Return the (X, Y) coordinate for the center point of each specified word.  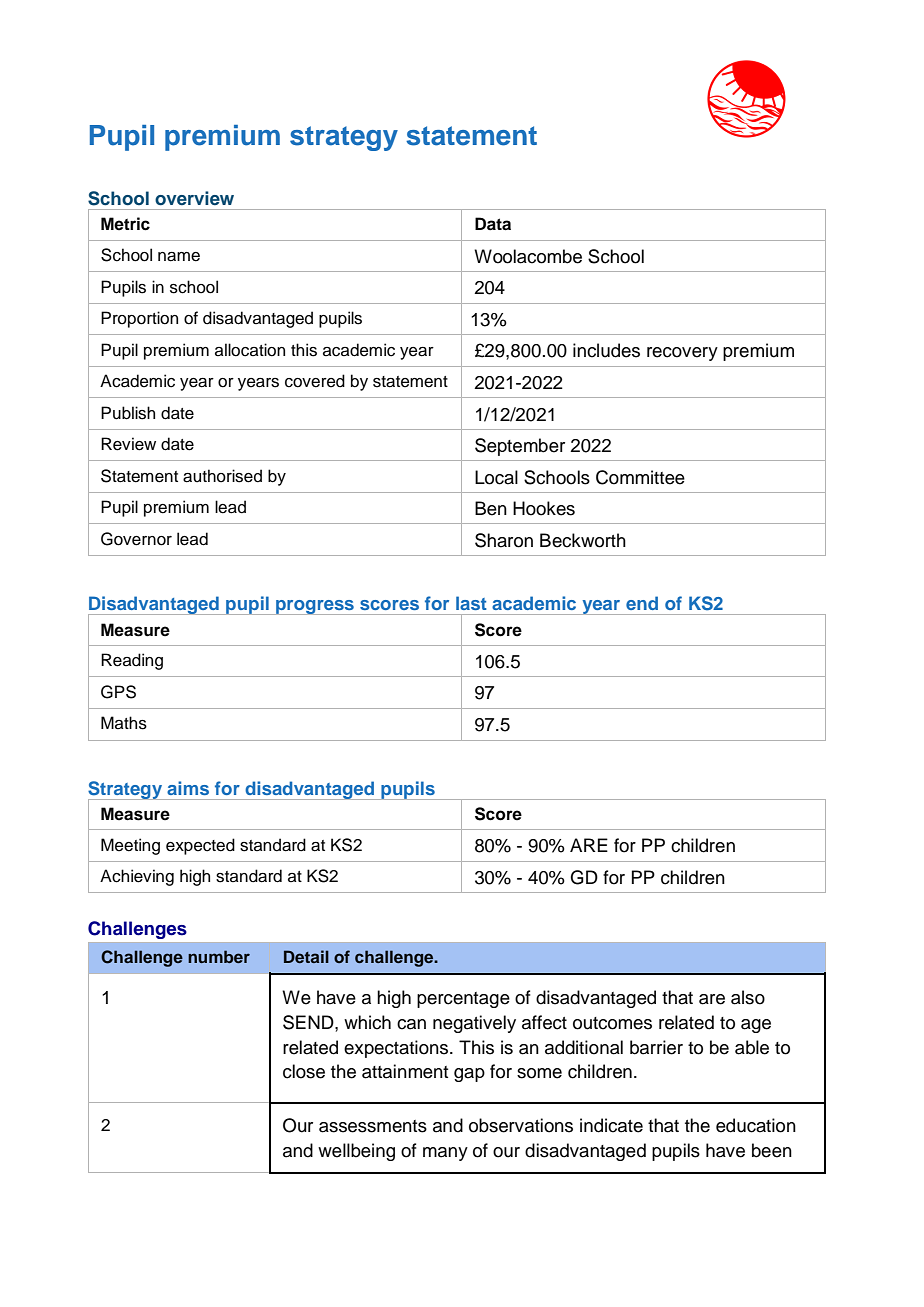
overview (194, 198)
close (304, 1071)
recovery (682, 354)
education (756, 1125)
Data (493, 224)
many (445, 1154)
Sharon (504, 540)
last (471, 603)
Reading (132, 661)
